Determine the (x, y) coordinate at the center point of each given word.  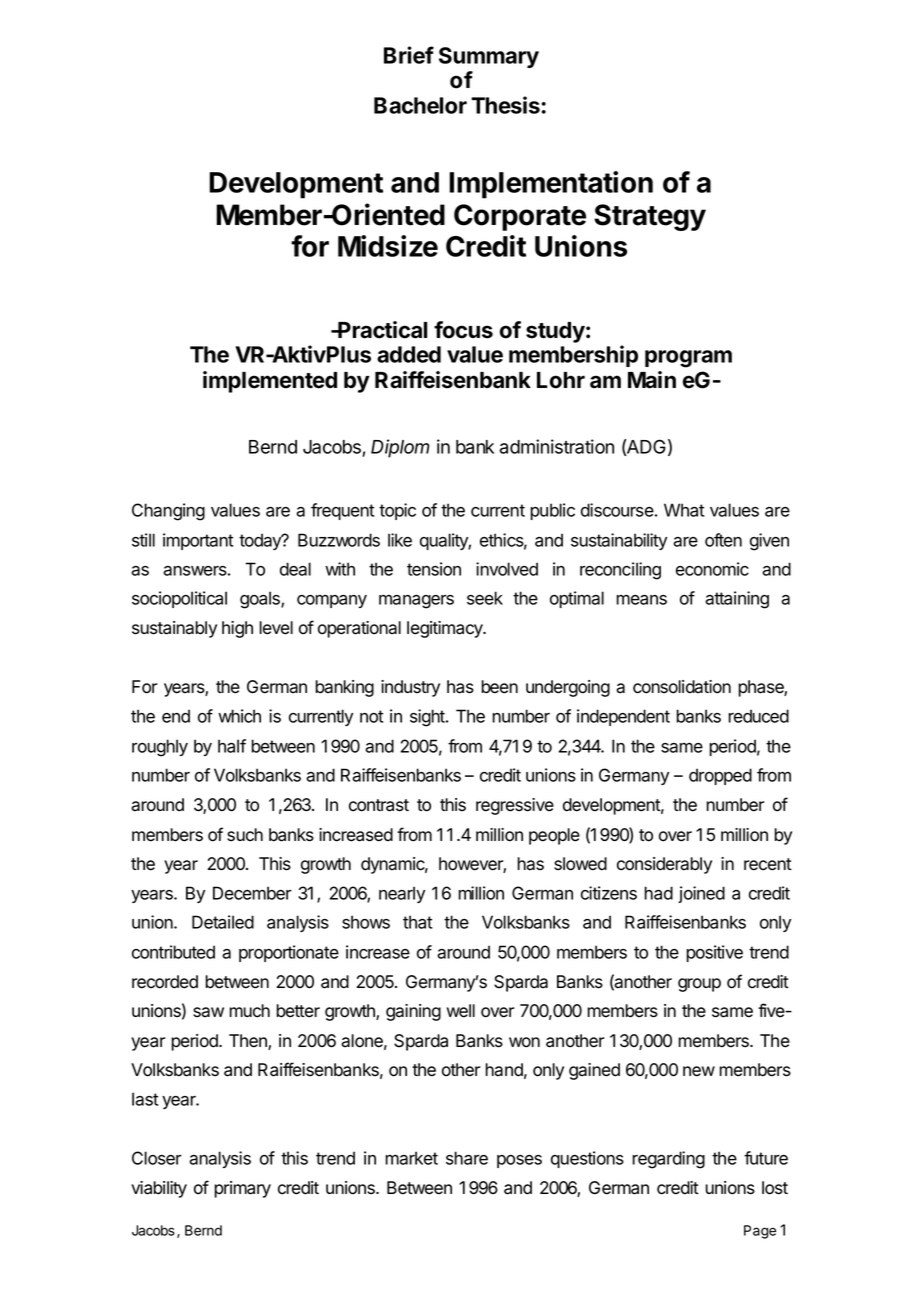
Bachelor (420, 105)
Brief (409, 55)
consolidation (682, 687)
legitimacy (446, 629)
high (237, 629)
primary (242, 1189)
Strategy (650, 217)
